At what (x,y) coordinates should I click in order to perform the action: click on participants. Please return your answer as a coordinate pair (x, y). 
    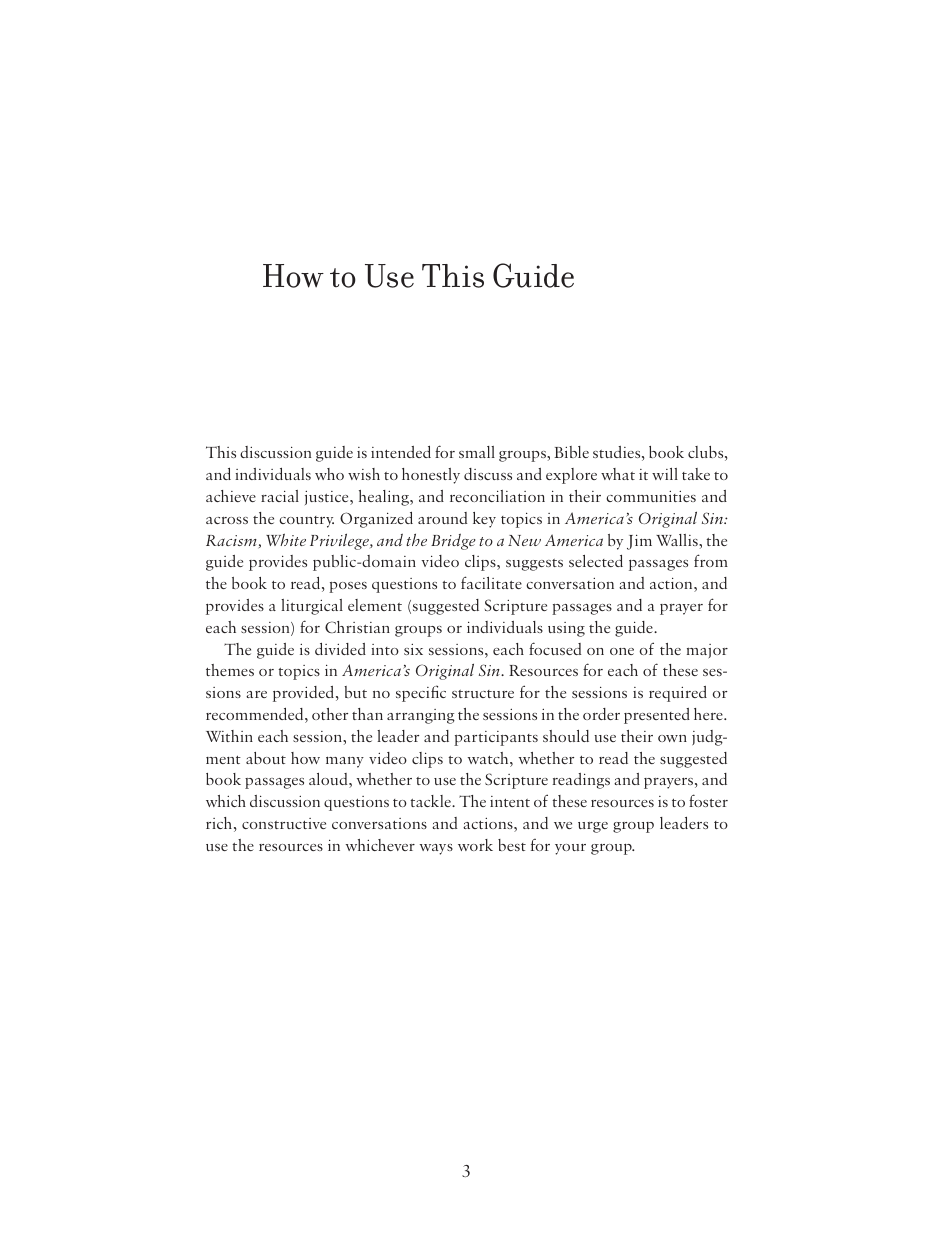
    Looking at the image, I should click on (496, 738).
